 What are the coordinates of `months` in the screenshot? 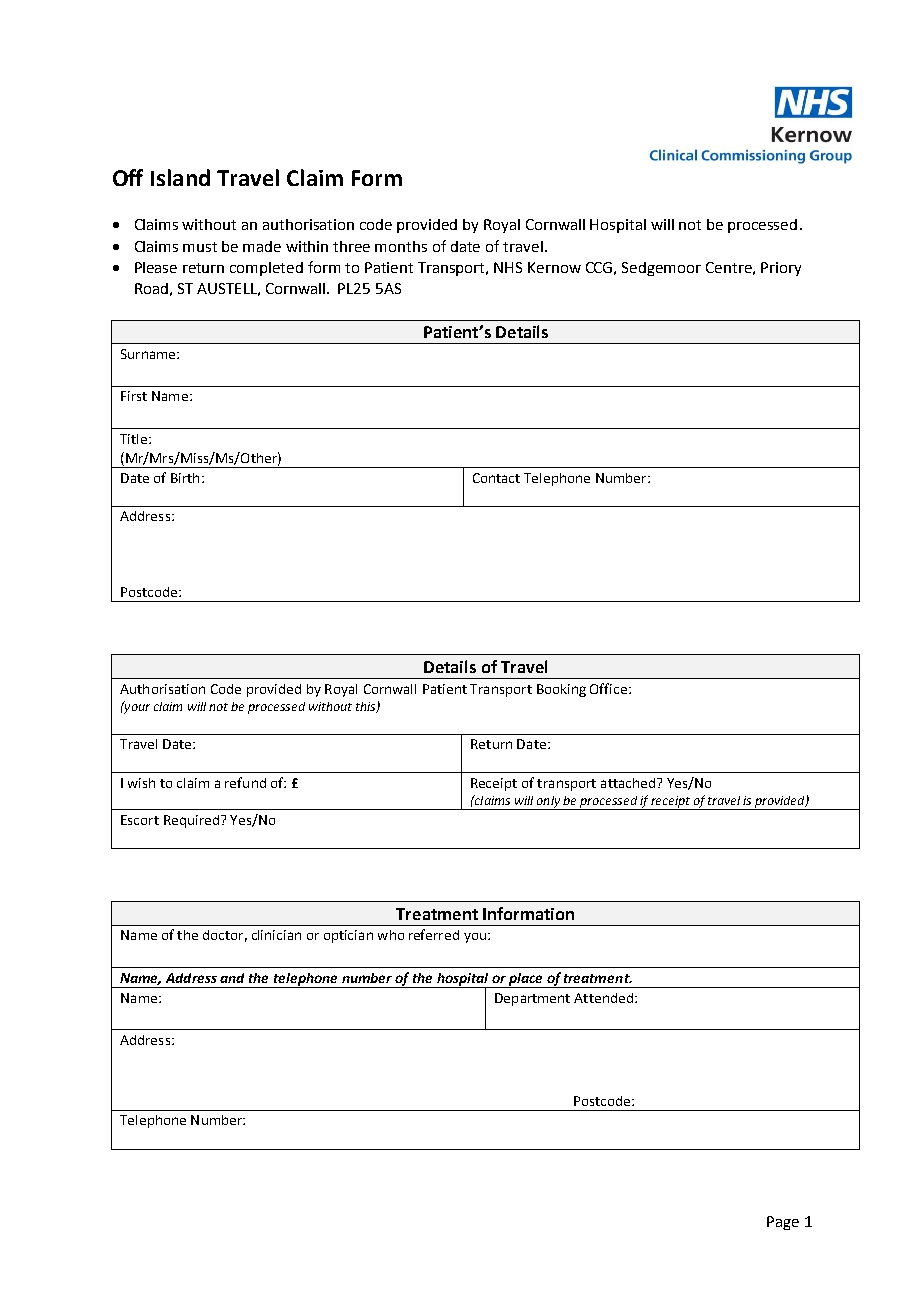 It's located at (401, 246).
